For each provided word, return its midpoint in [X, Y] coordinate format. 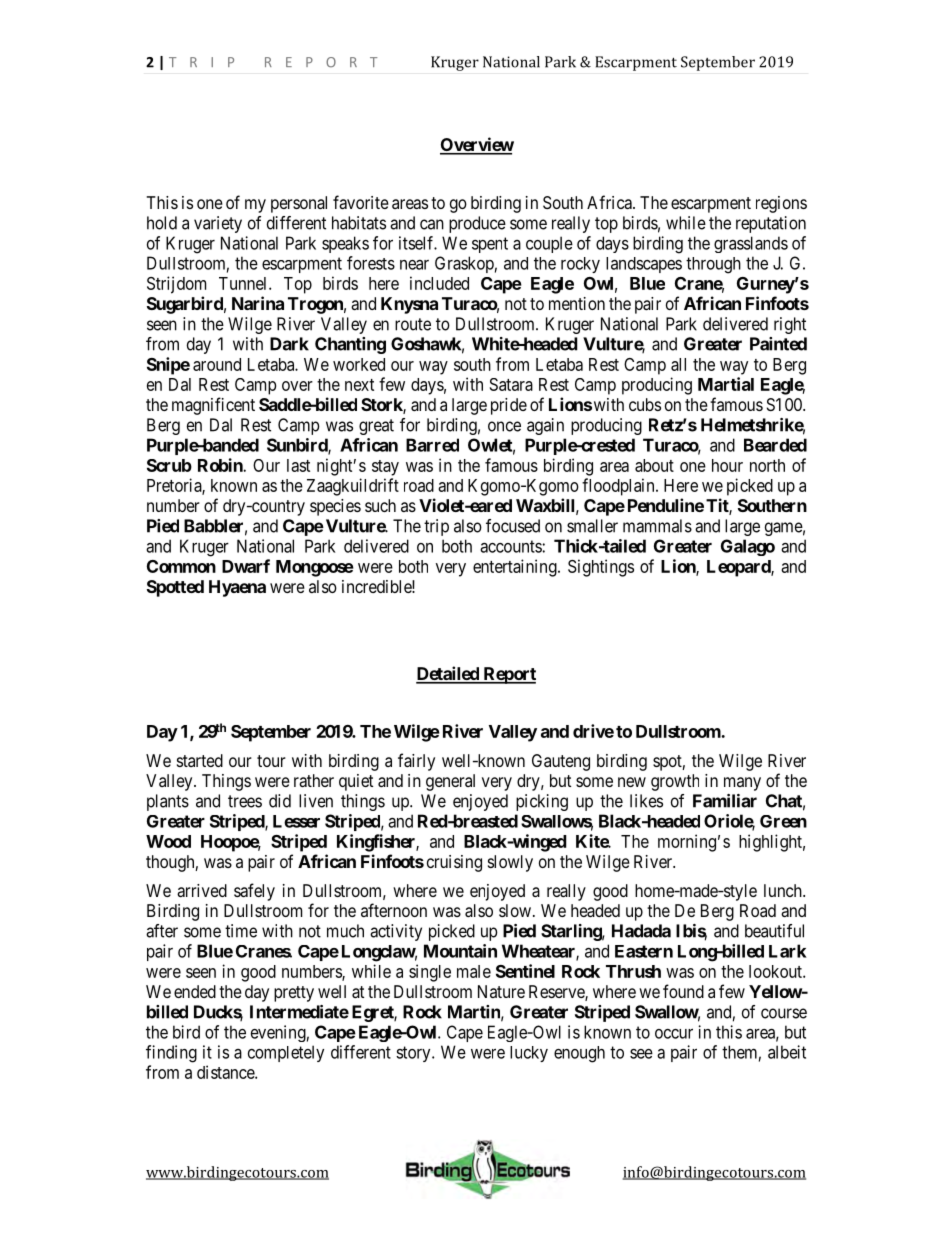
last [298, 465]
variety [218, 224]
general [450, 782]
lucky [529, 1054]
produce [477, 224]
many [742, 784]
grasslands [751, 244]
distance [226, 1072]
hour [727, 465]
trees [245, 801]
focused [513, 526]
